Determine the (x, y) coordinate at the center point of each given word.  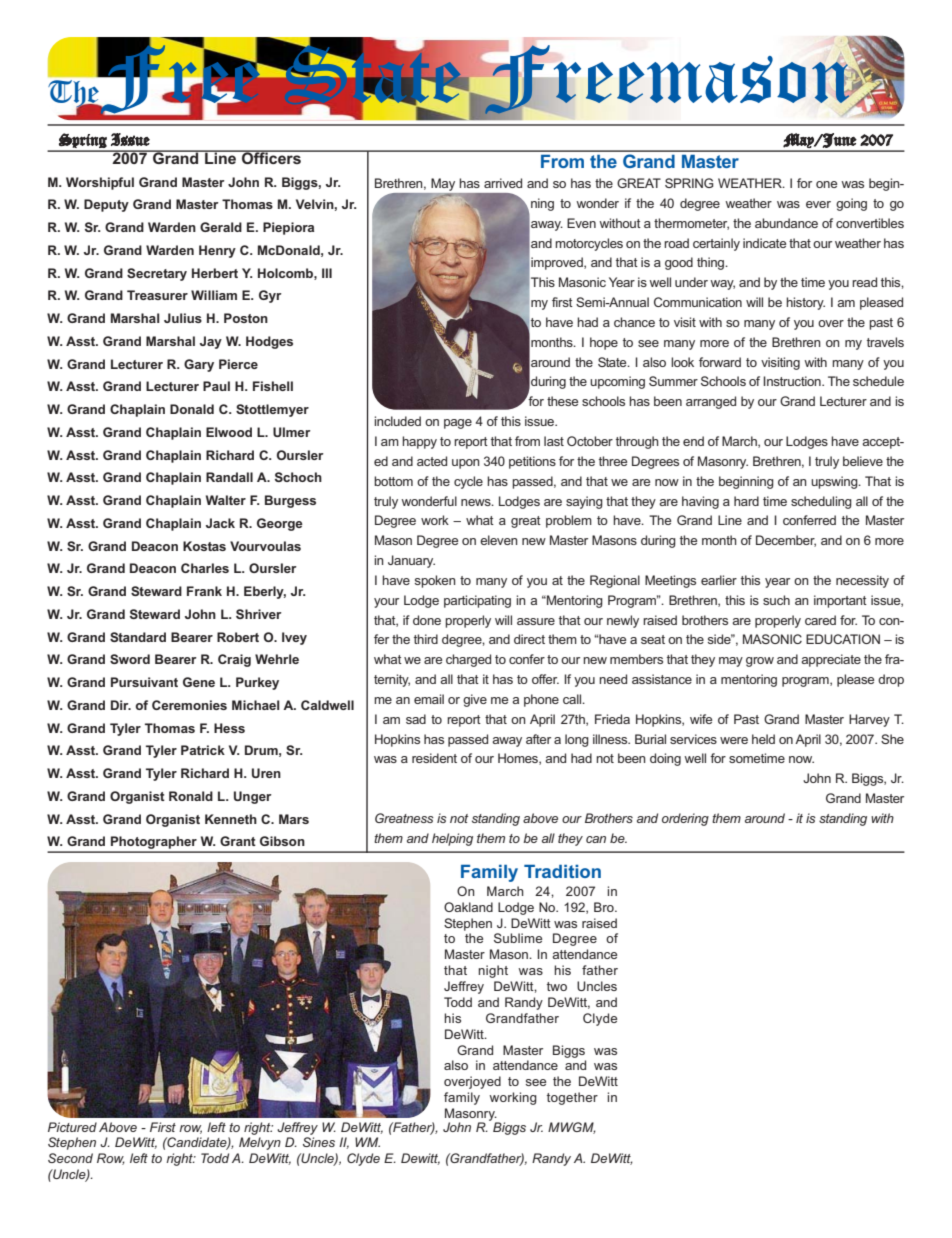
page (458, 424)
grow (760, 662)
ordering (685, 819)
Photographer (154, 844)
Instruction (793, 381)
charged (468, 660)
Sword (130, 659)
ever (818, 204)
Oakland (468, 907)
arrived (503, 183)
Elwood (229, 432)
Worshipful (100, 183)
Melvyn (260, 1143)
